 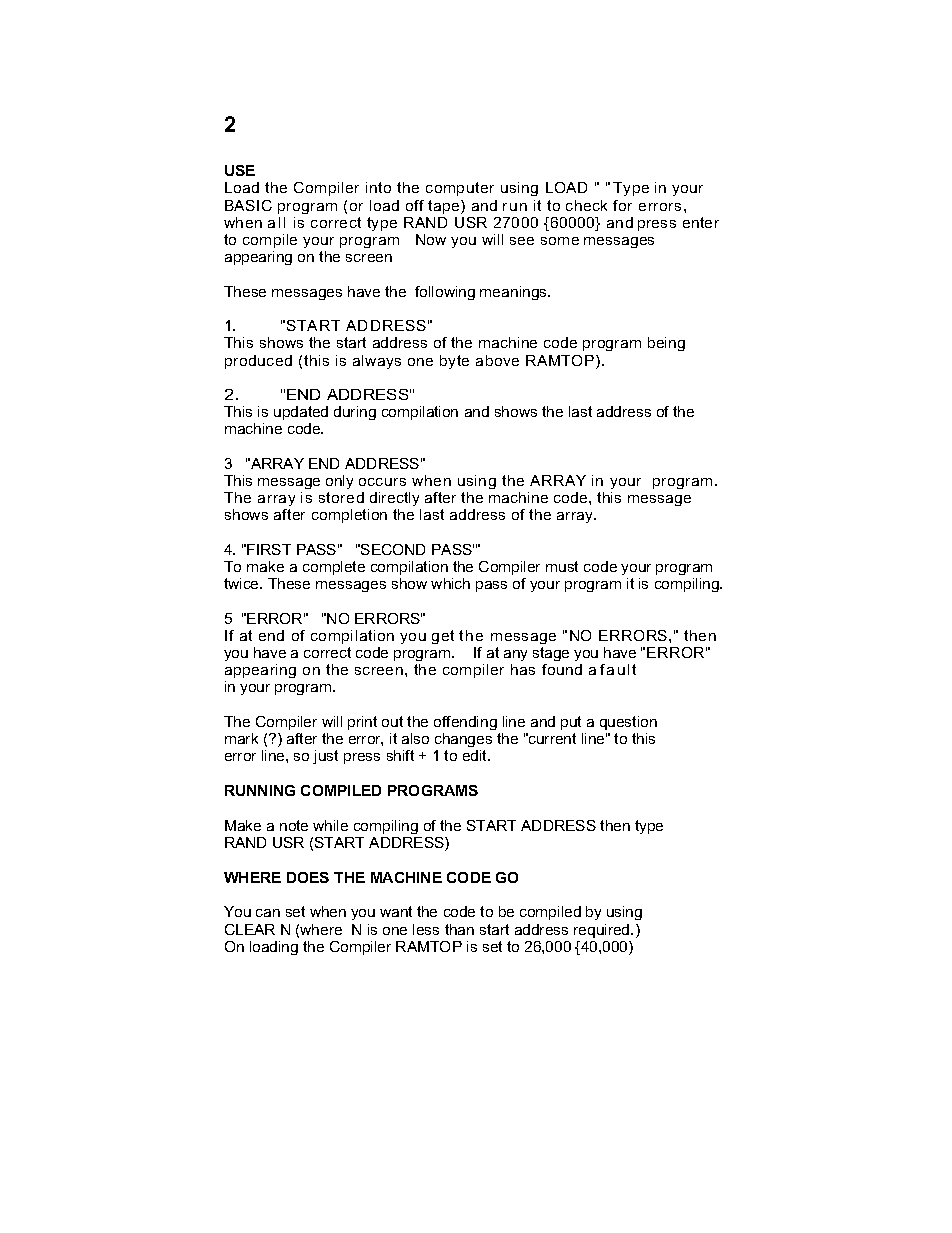 What do you see at coordinates (622, 205) in the document?
I see `for` at bounding box center [622, 205].
